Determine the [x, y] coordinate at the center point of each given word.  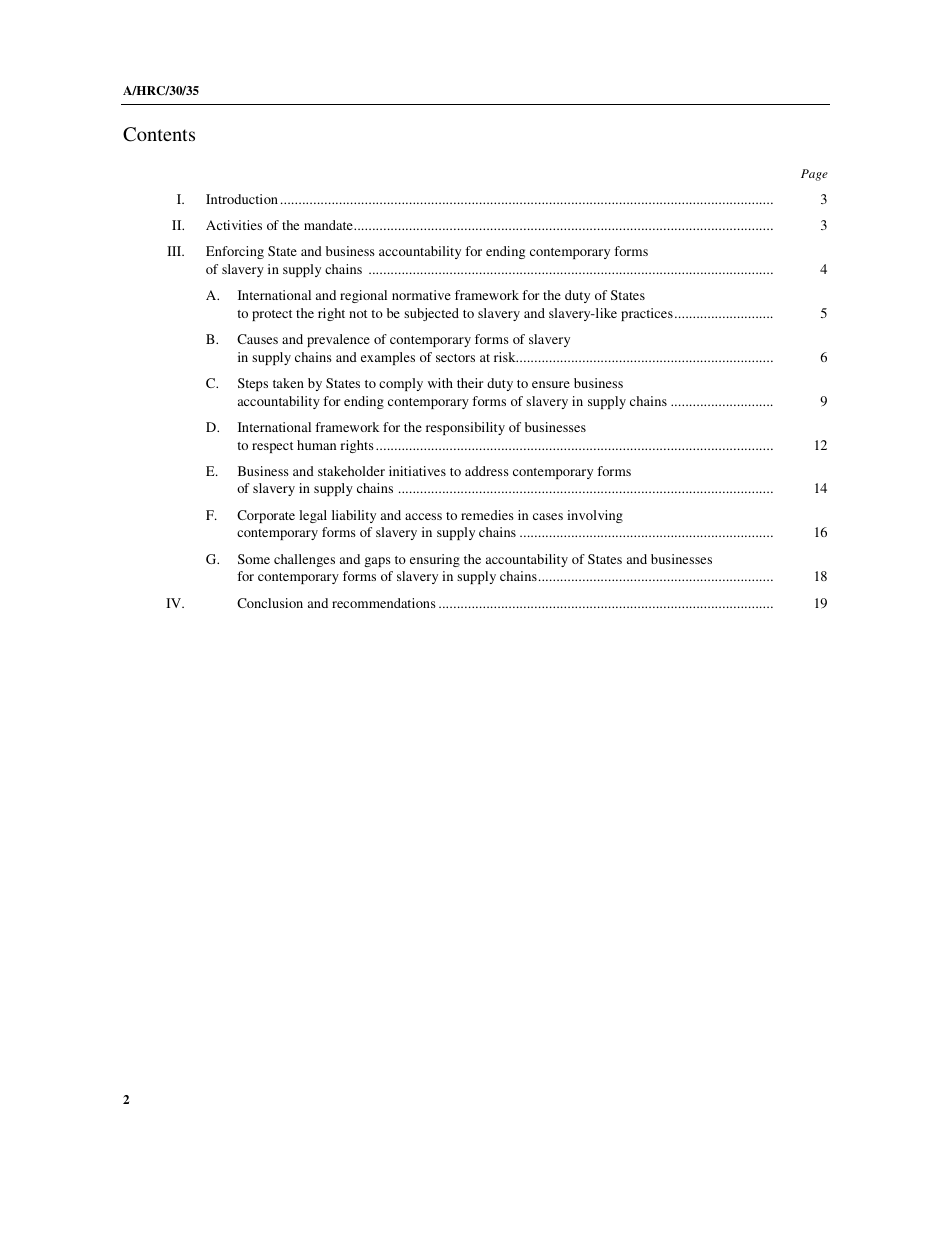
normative [421, 295]
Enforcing [235, 252]
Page [814, 175]
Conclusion [270, 603]
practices [647, 314]
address [487, 471]
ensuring [435, 560]
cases [548, 516]
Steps [253, 384]
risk [506, 357]
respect [272, 447]
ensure [551, 384]
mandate [329, 225]
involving [595, 516]
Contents [159, 134]
